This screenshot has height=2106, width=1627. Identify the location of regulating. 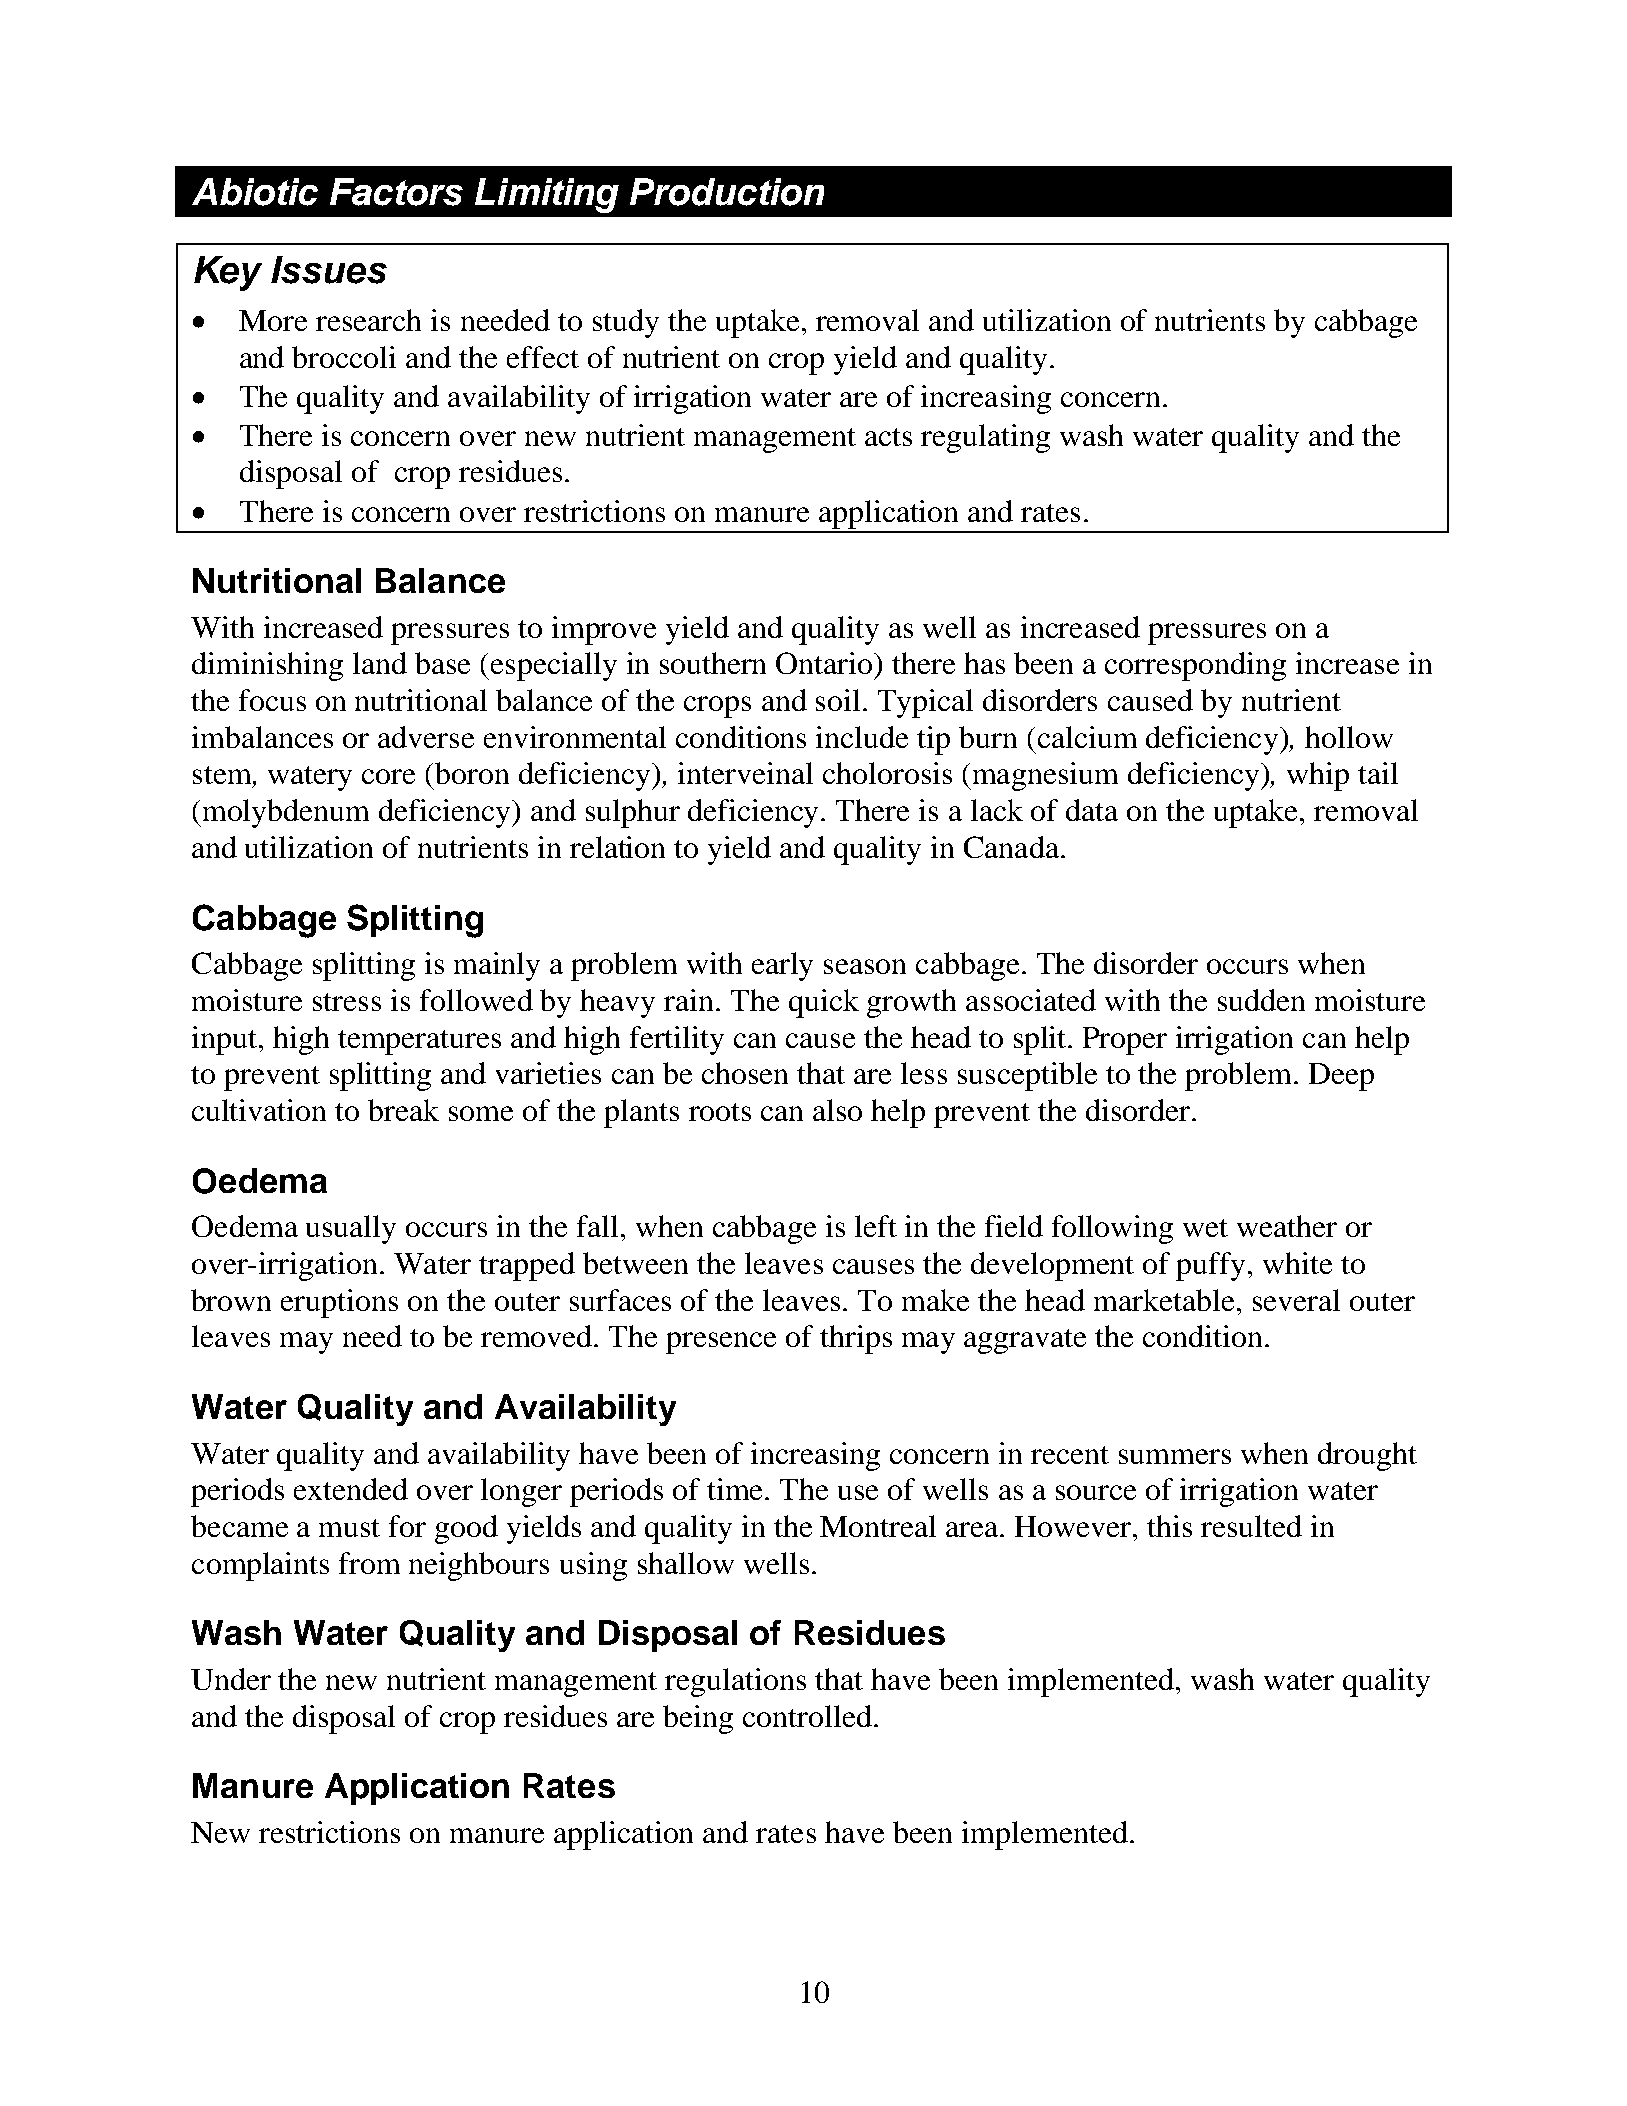
(985, 438).
